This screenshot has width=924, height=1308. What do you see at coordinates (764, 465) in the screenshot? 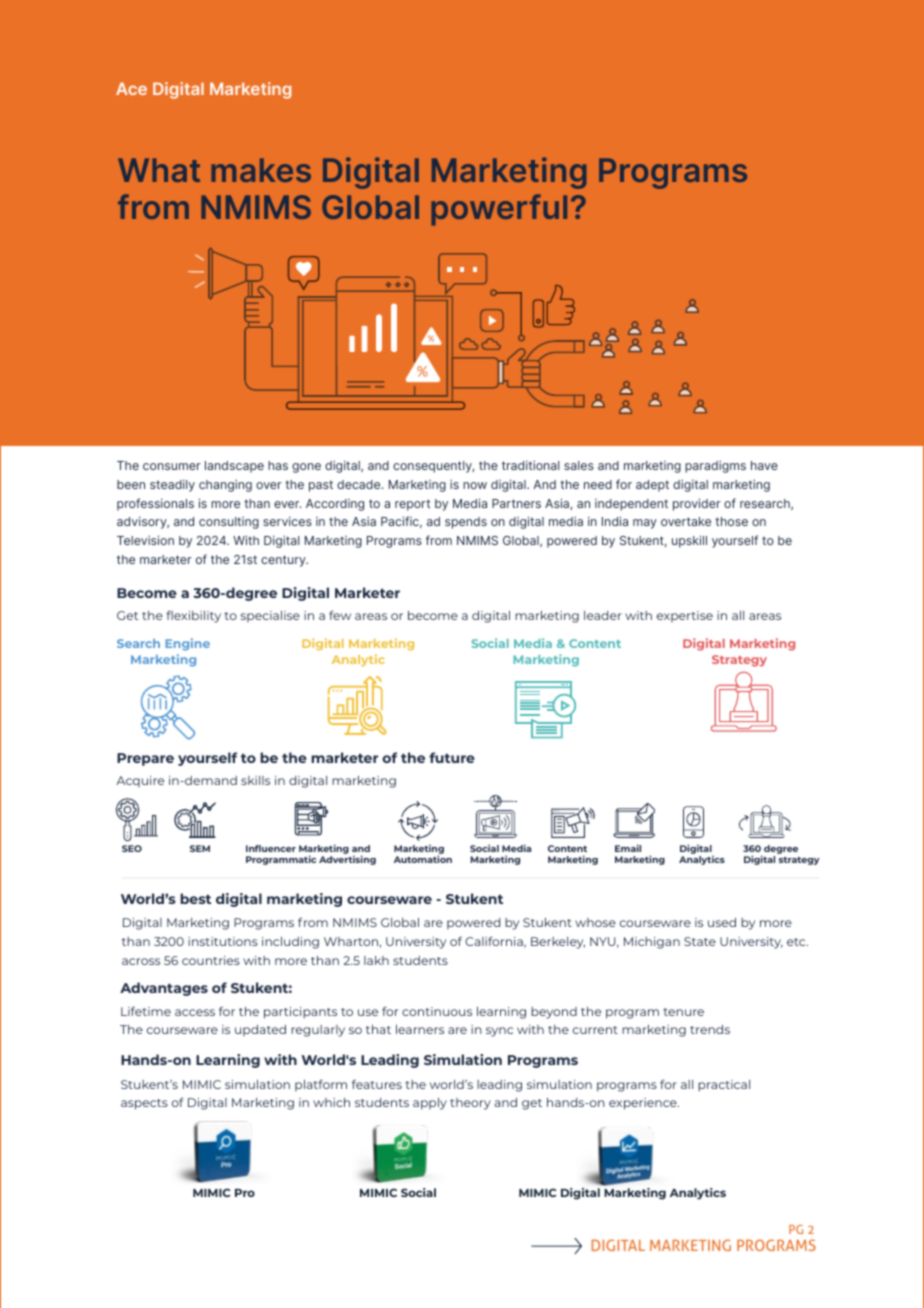
I see `have` at bounding box center [764, 465].
